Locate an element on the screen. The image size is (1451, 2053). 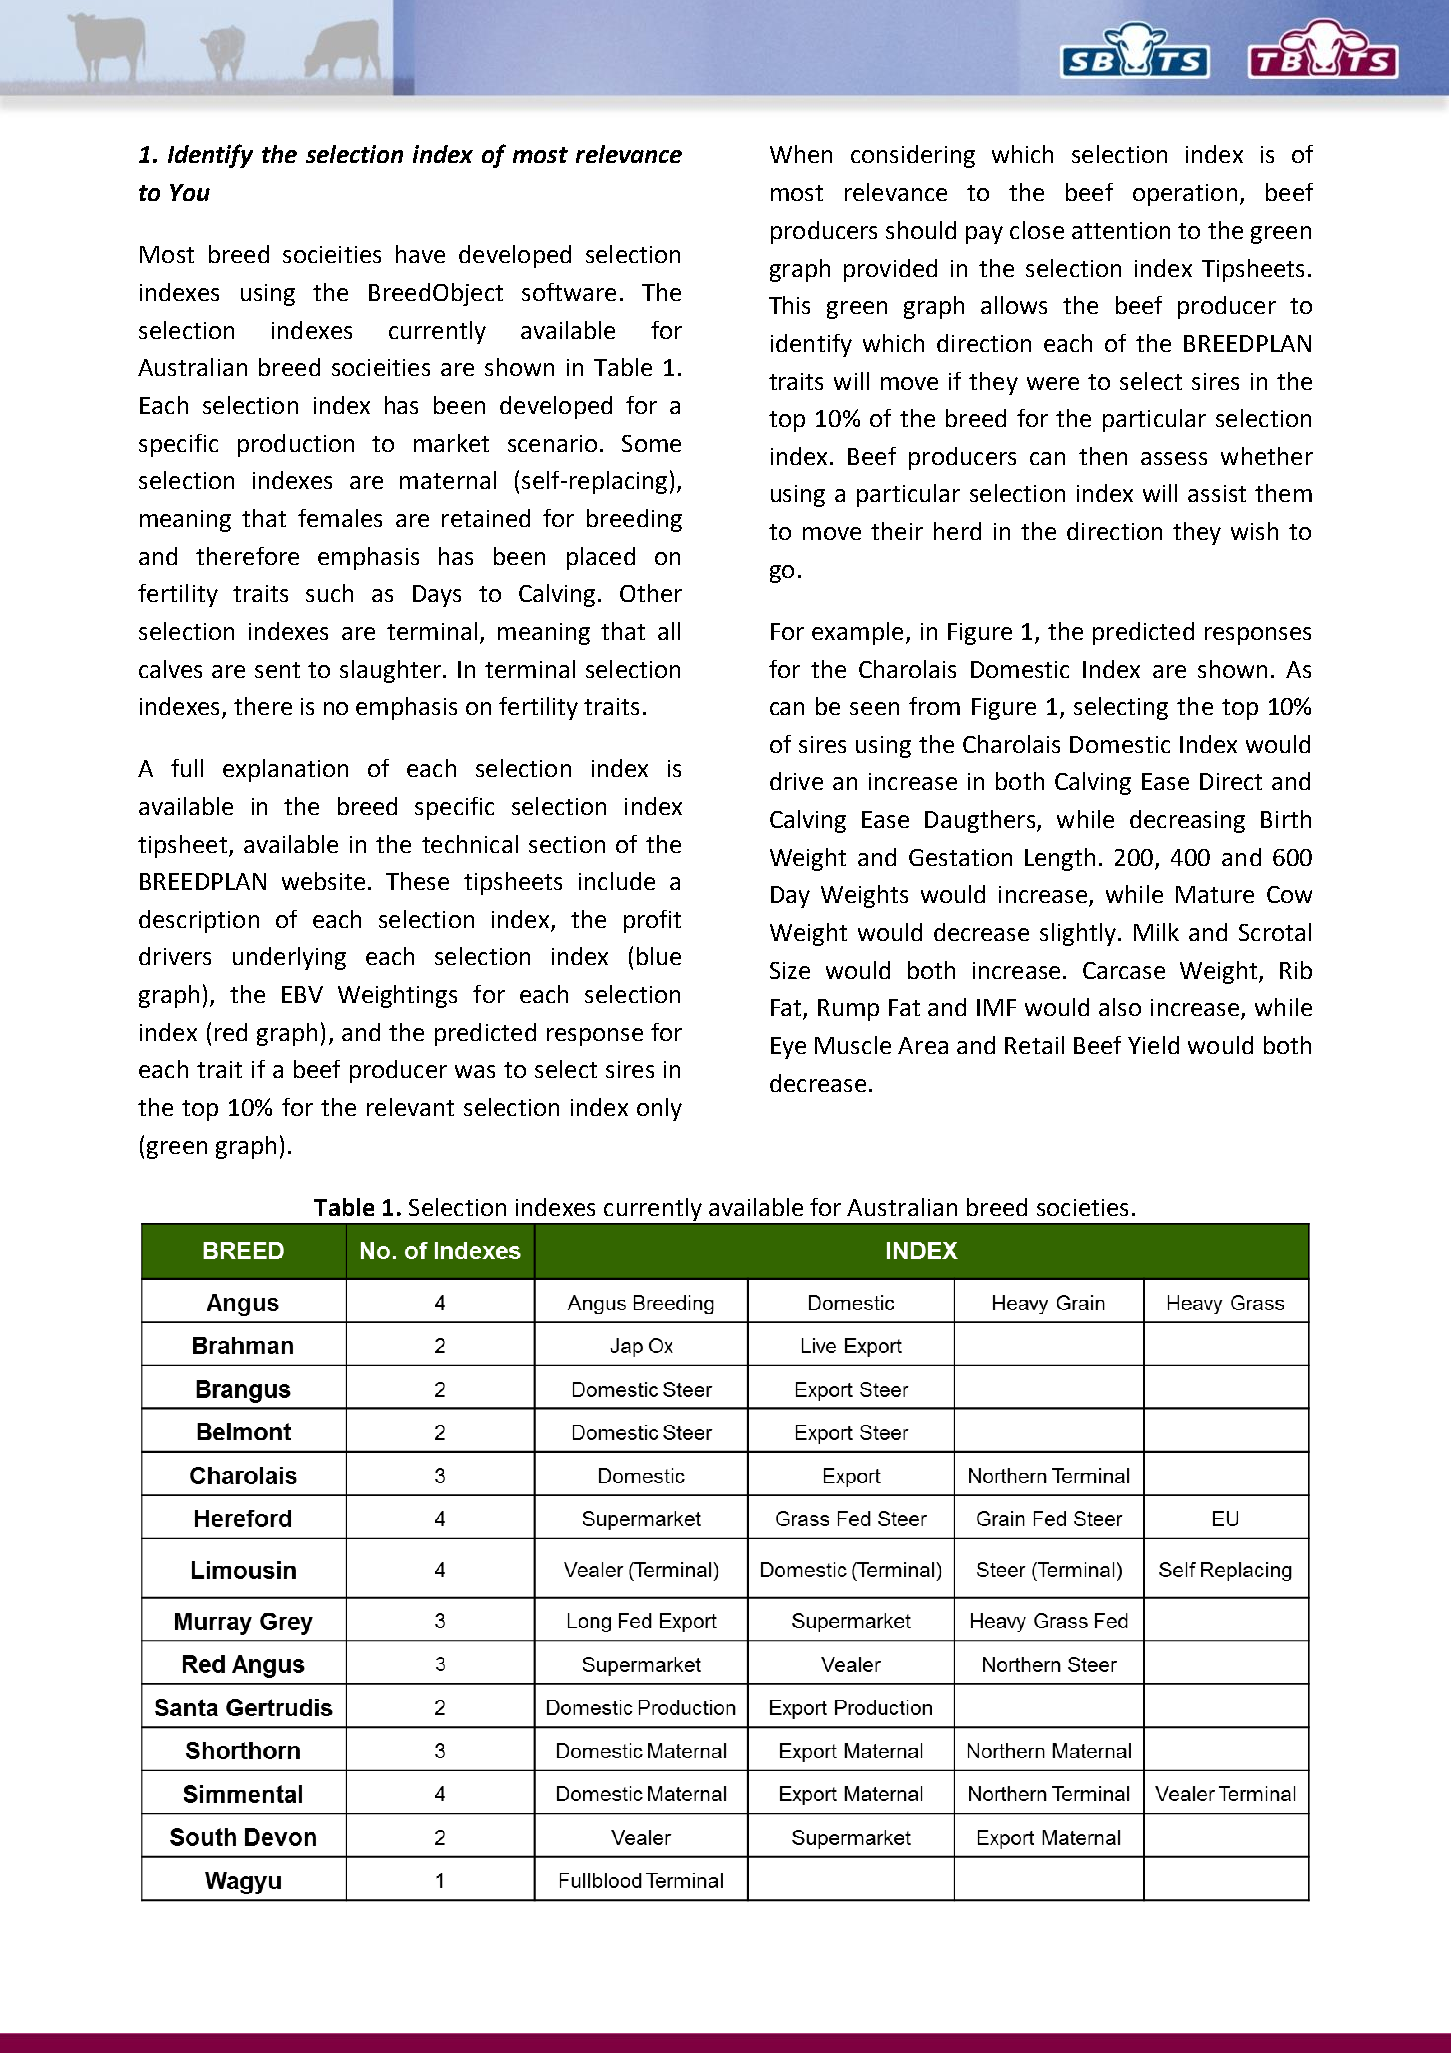
only is located at coordinates (659, 1109).
